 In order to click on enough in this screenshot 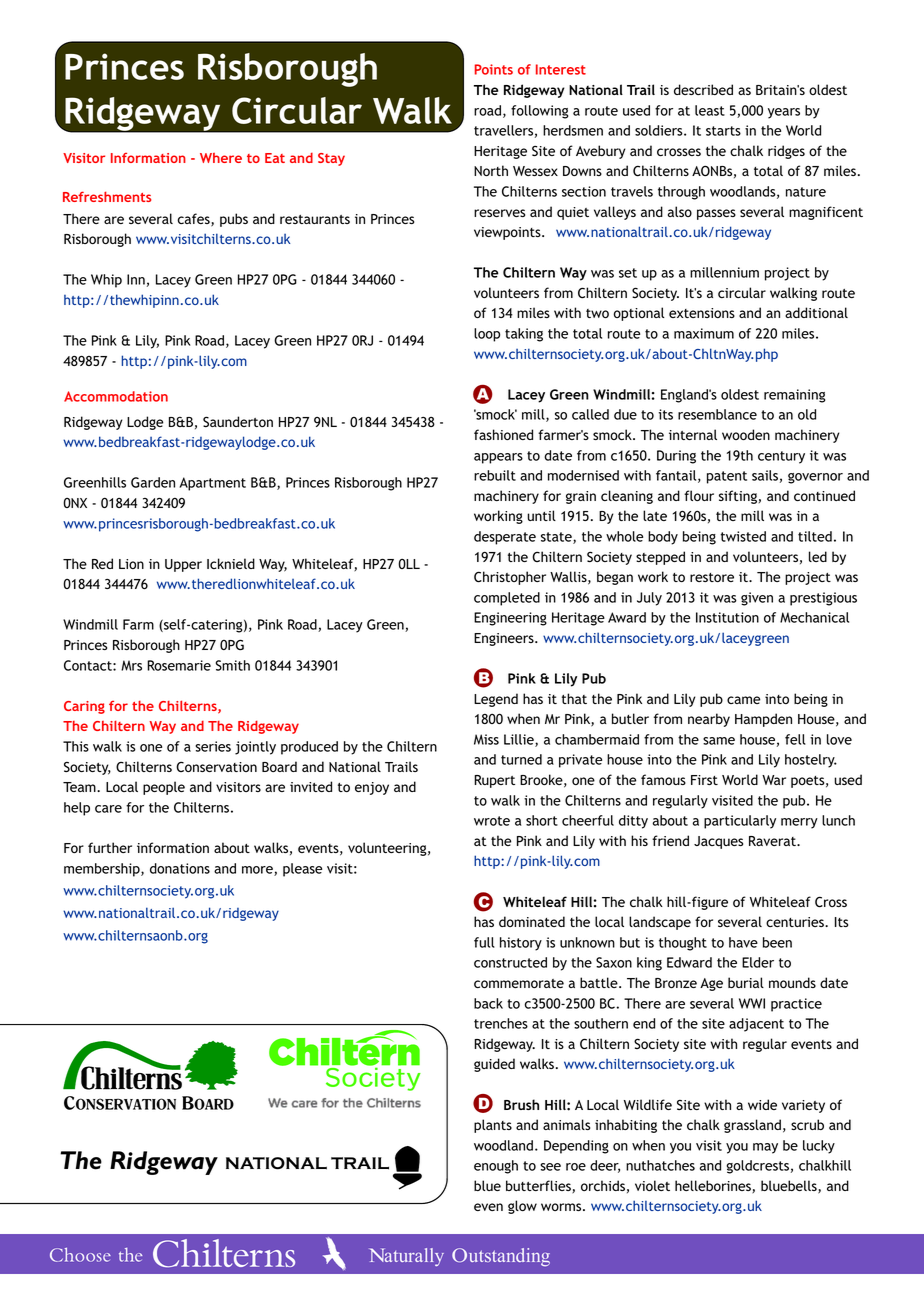, I will do `click(496, 1167)`.
